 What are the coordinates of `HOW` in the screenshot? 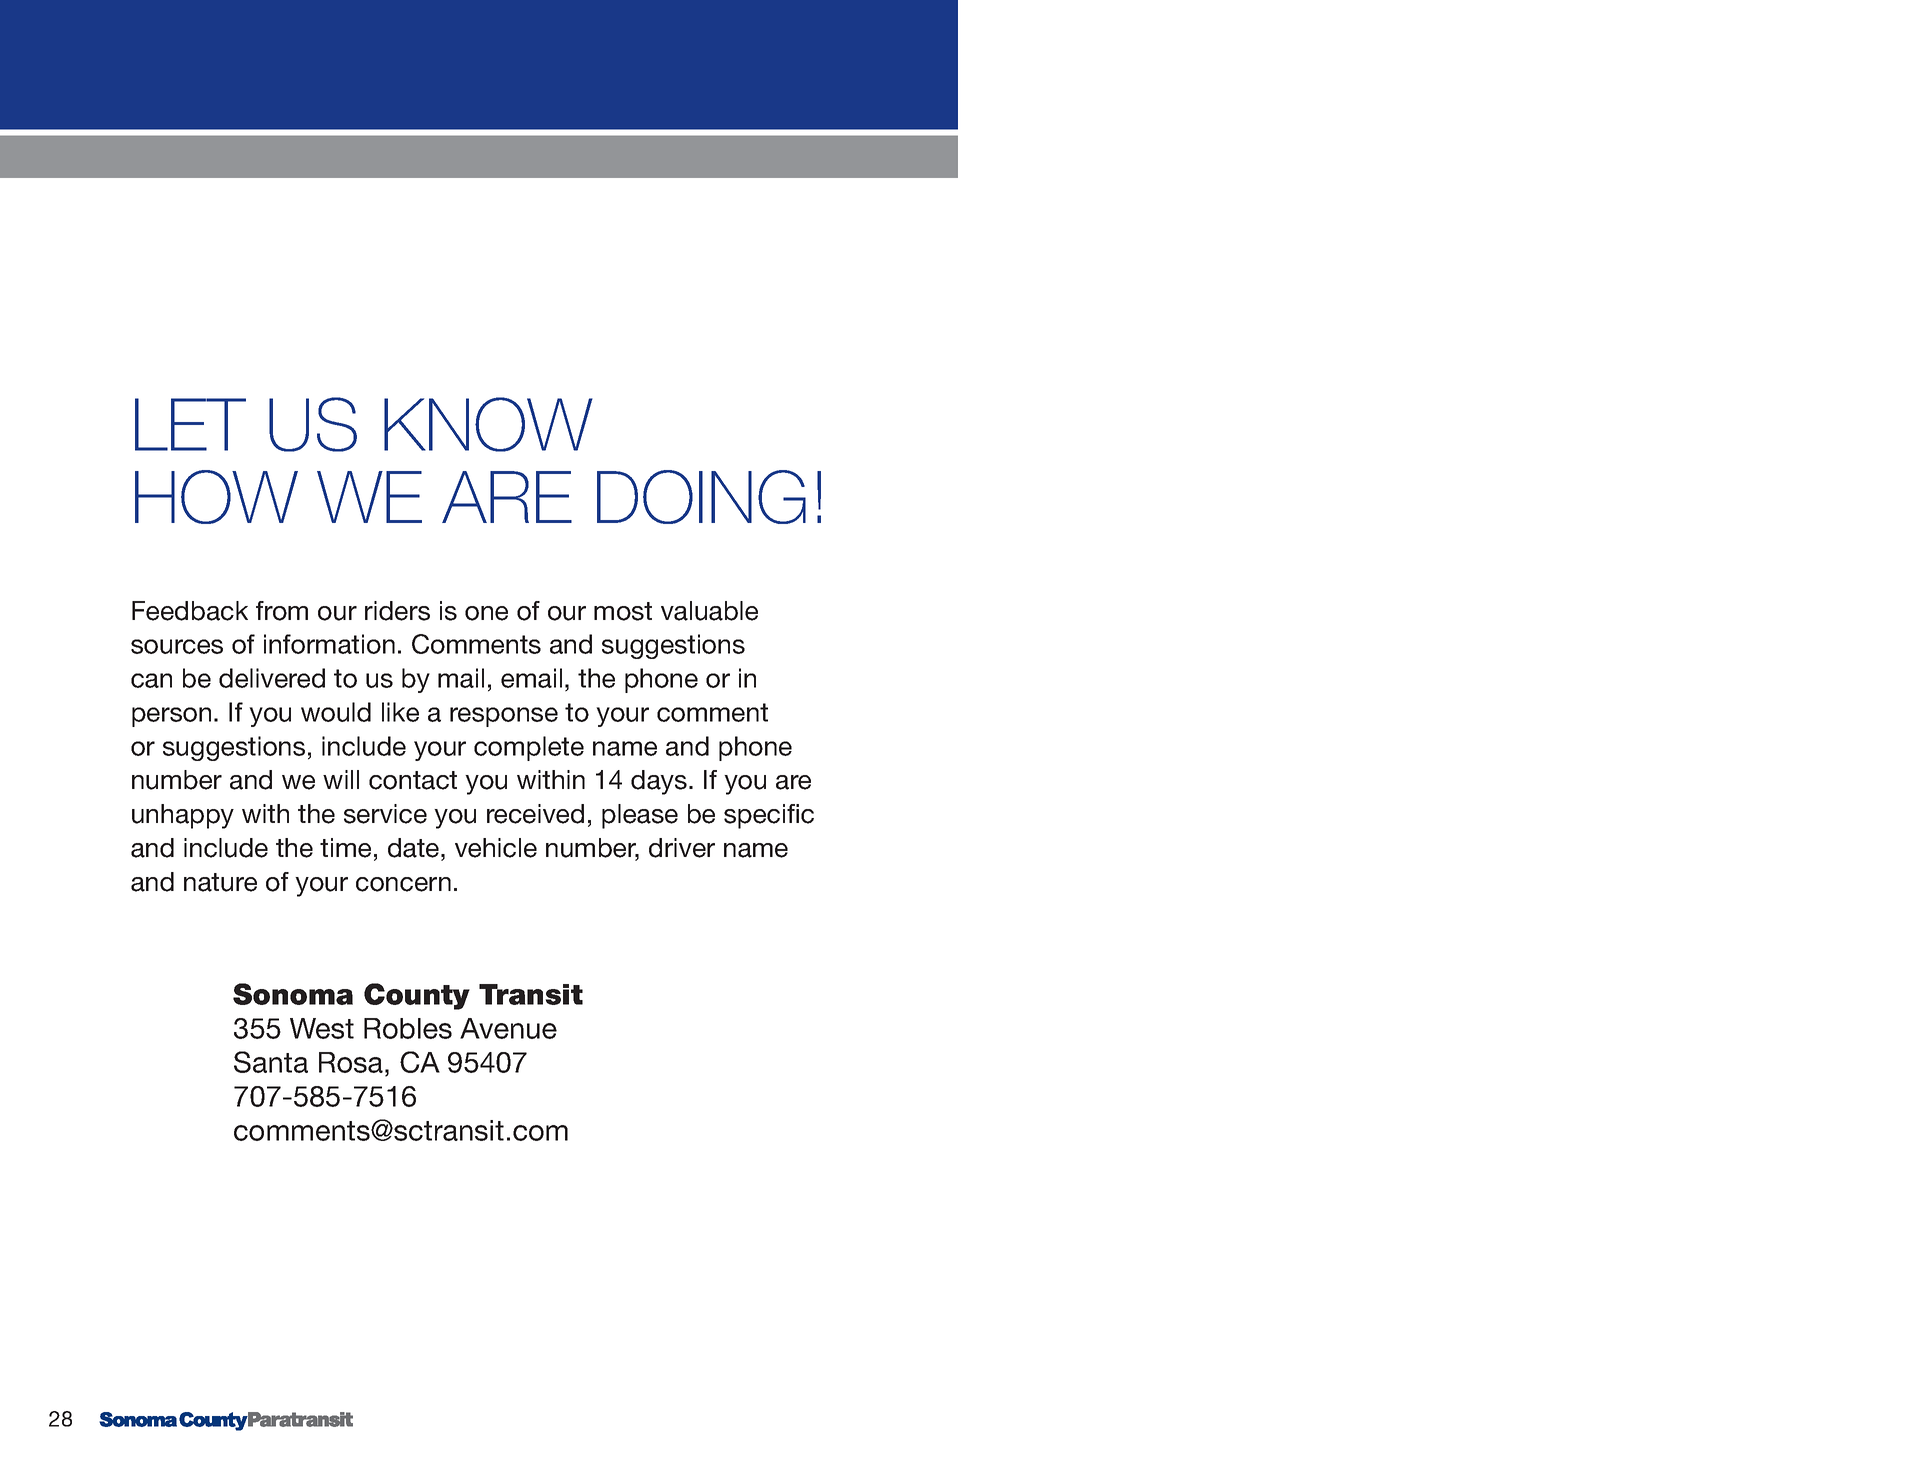 It's located at (216, 497).
